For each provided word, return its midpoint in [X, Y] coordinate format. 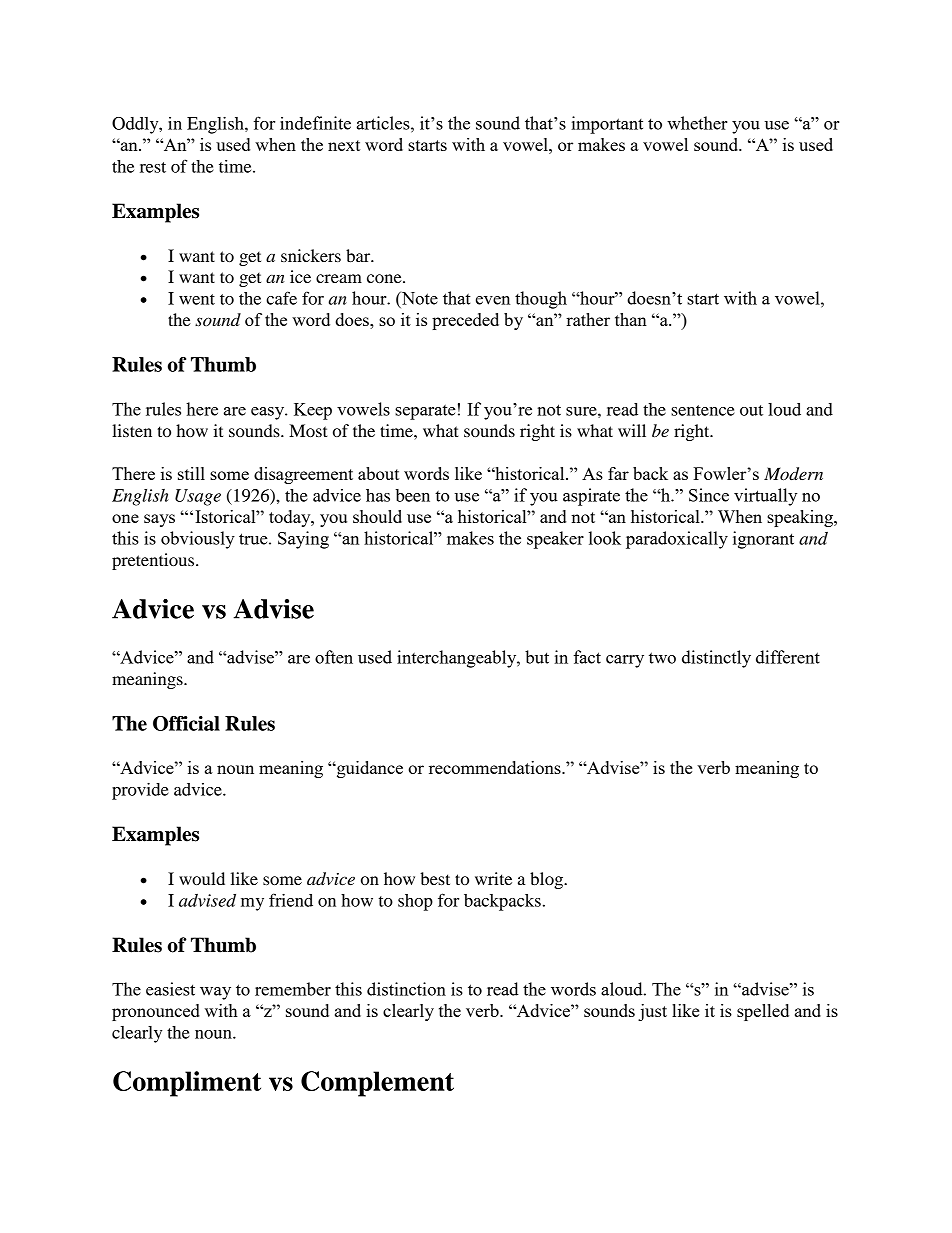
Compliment [187, 1084]
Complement [377, 1084]
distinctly [716, 659]
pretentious [154, 561]
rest [153, 167]
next [344, 145]
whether [697, 123]
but [537, 657]
